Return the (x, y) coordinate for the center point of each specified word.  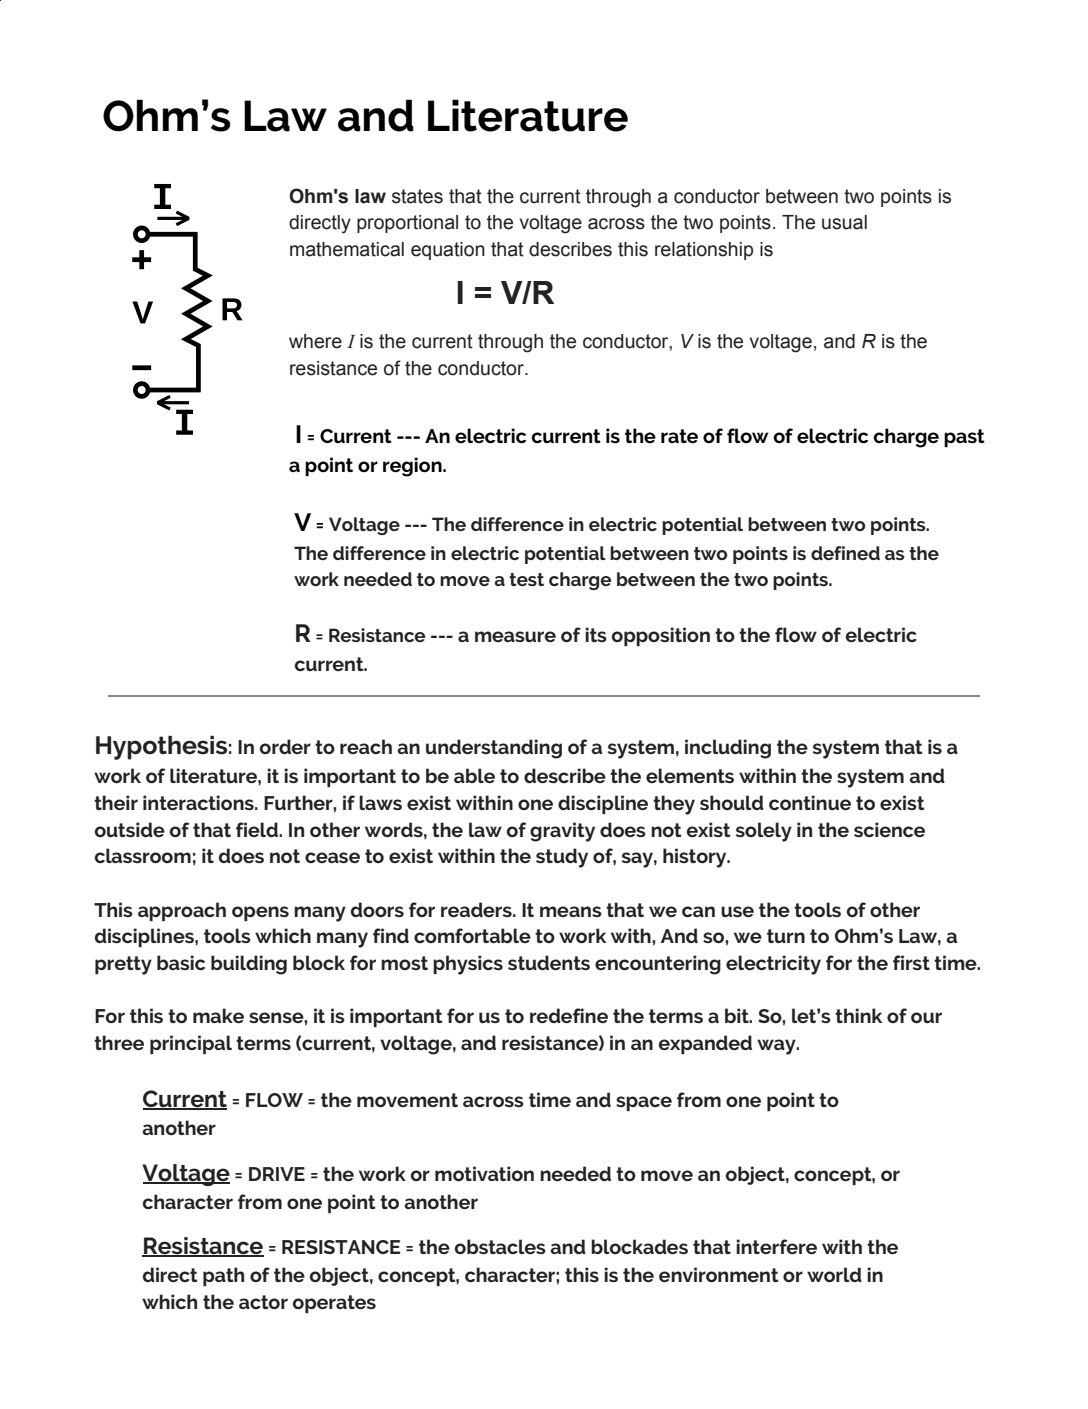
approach (182, 911)
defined (845, 553)
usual (844, 222)
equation (448, 251)
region (413, 467)
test (526, 579)
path (223, 1276)
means (571, 911)
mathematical (347, 249)
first (911, 962)
